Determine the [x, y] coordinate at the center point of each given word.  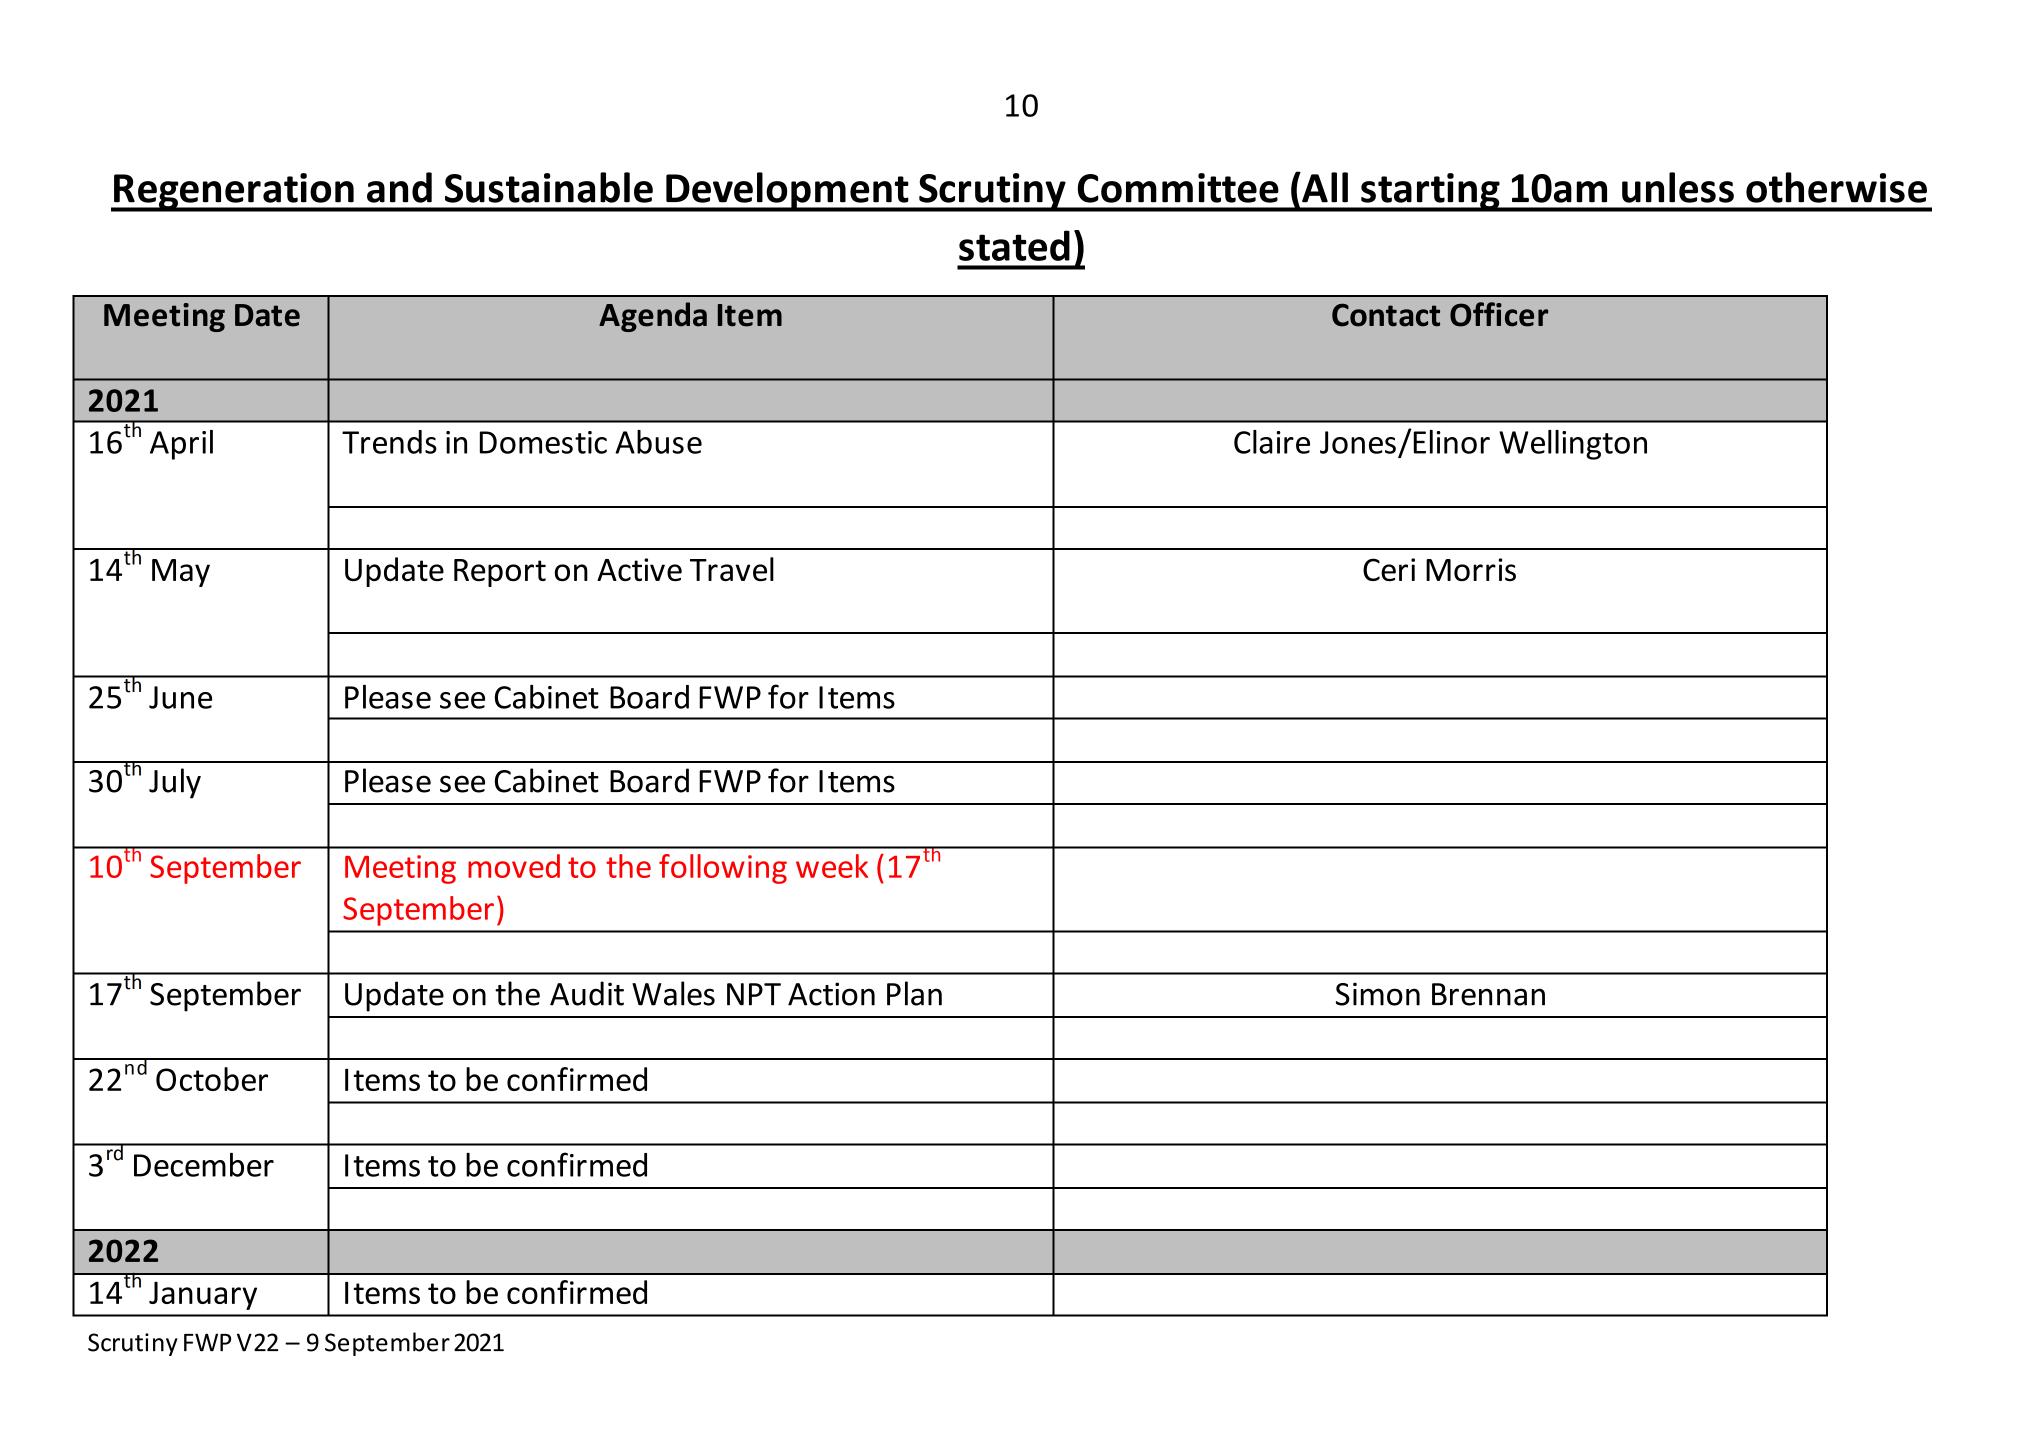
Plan [914, 993]
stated [1014, 245]
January [203, 1296]
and [399, 187]
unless [1678, 187]
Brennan [1488, 994]
